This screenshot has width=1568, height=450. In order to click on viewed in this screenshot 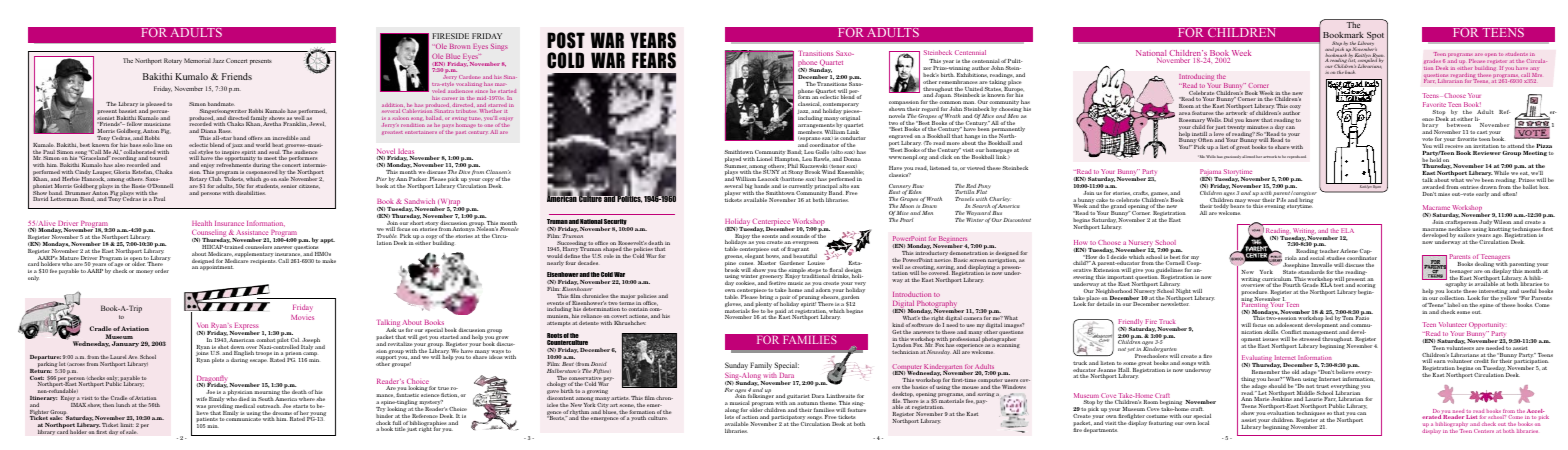, I will do `click(976, 168)`.
